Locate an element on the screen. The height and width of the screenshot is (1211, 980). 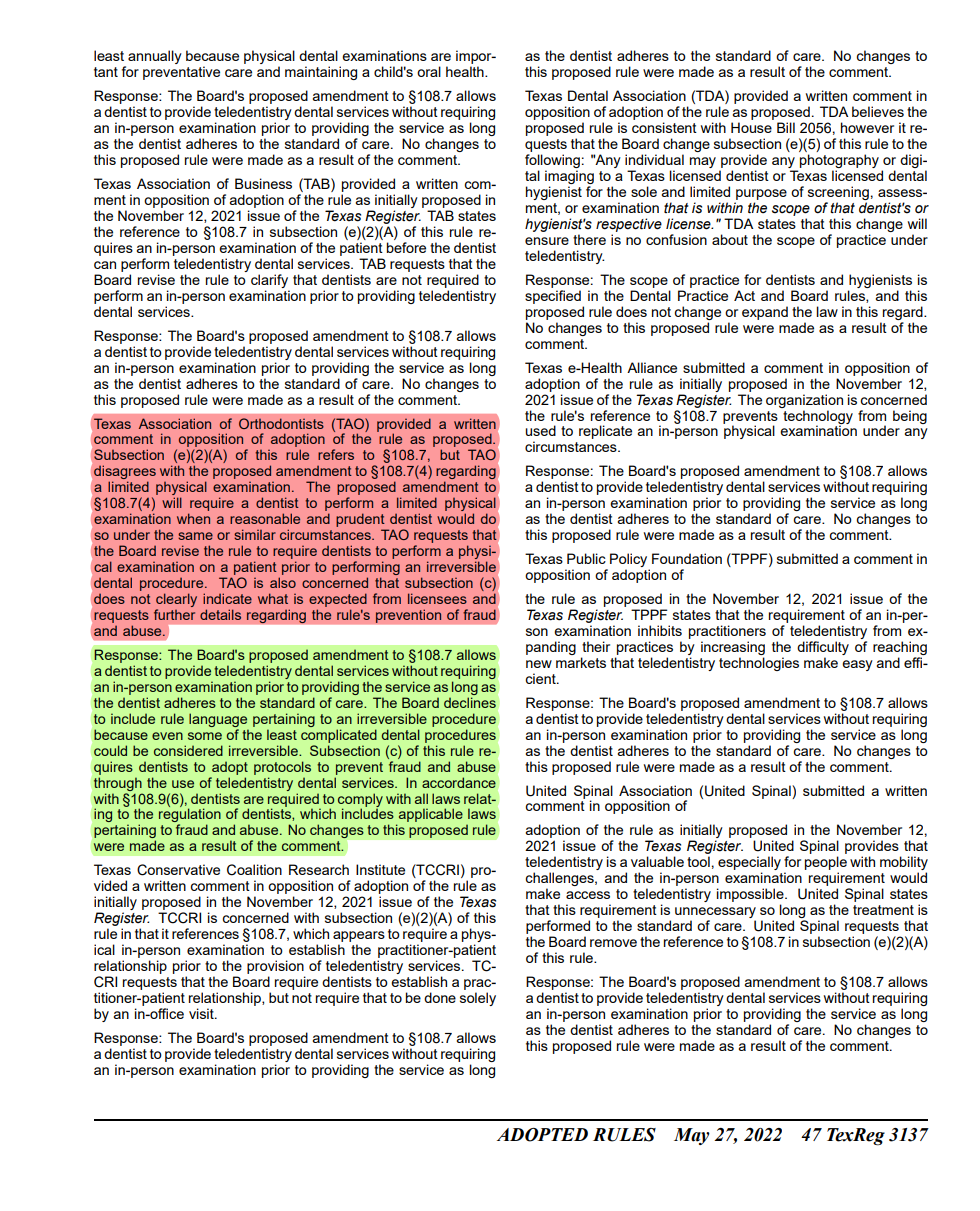
difficulty is located at coordinates (823, 648).
